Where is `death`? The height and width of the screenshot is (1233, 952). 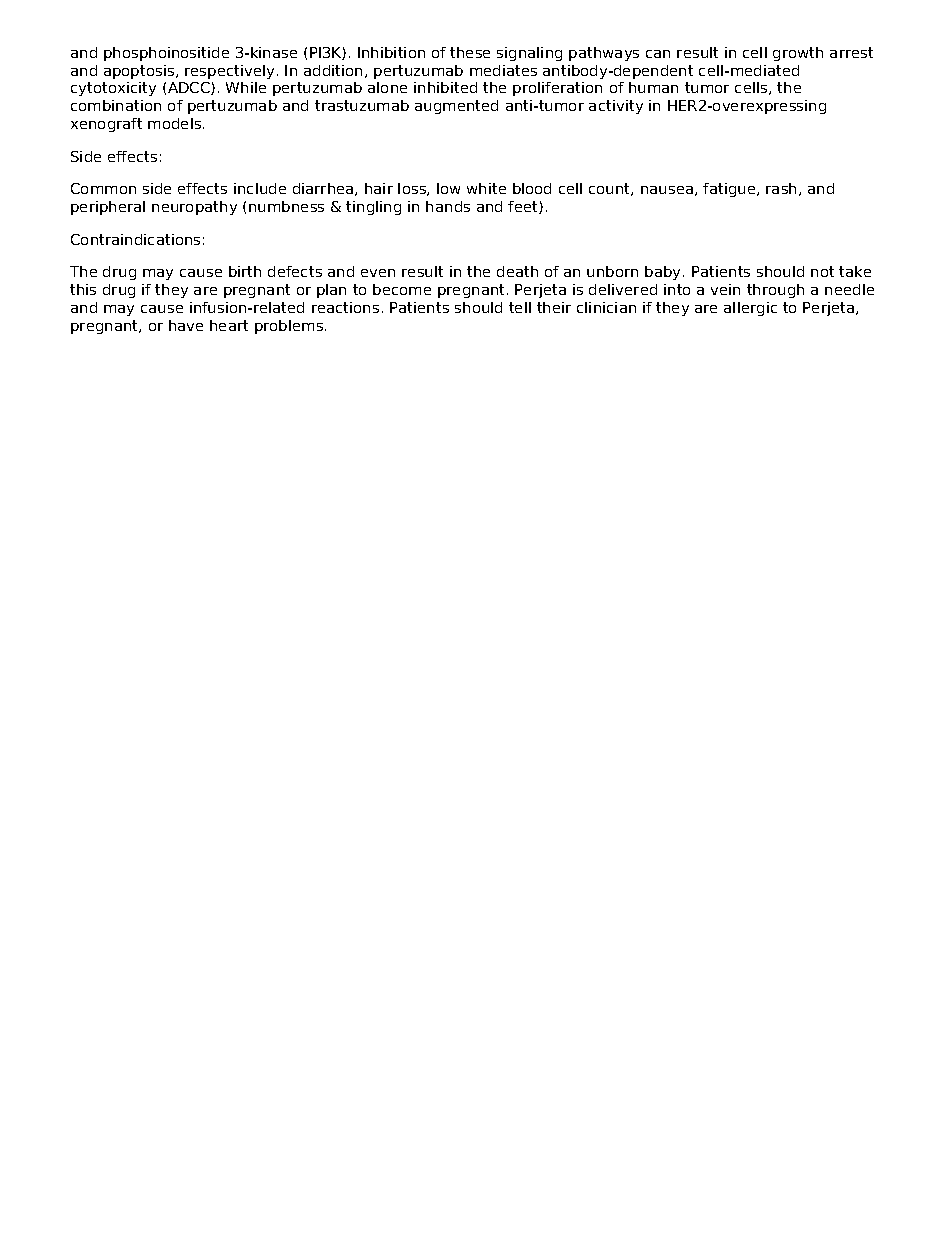
death is located at coordinates (517, 271).
